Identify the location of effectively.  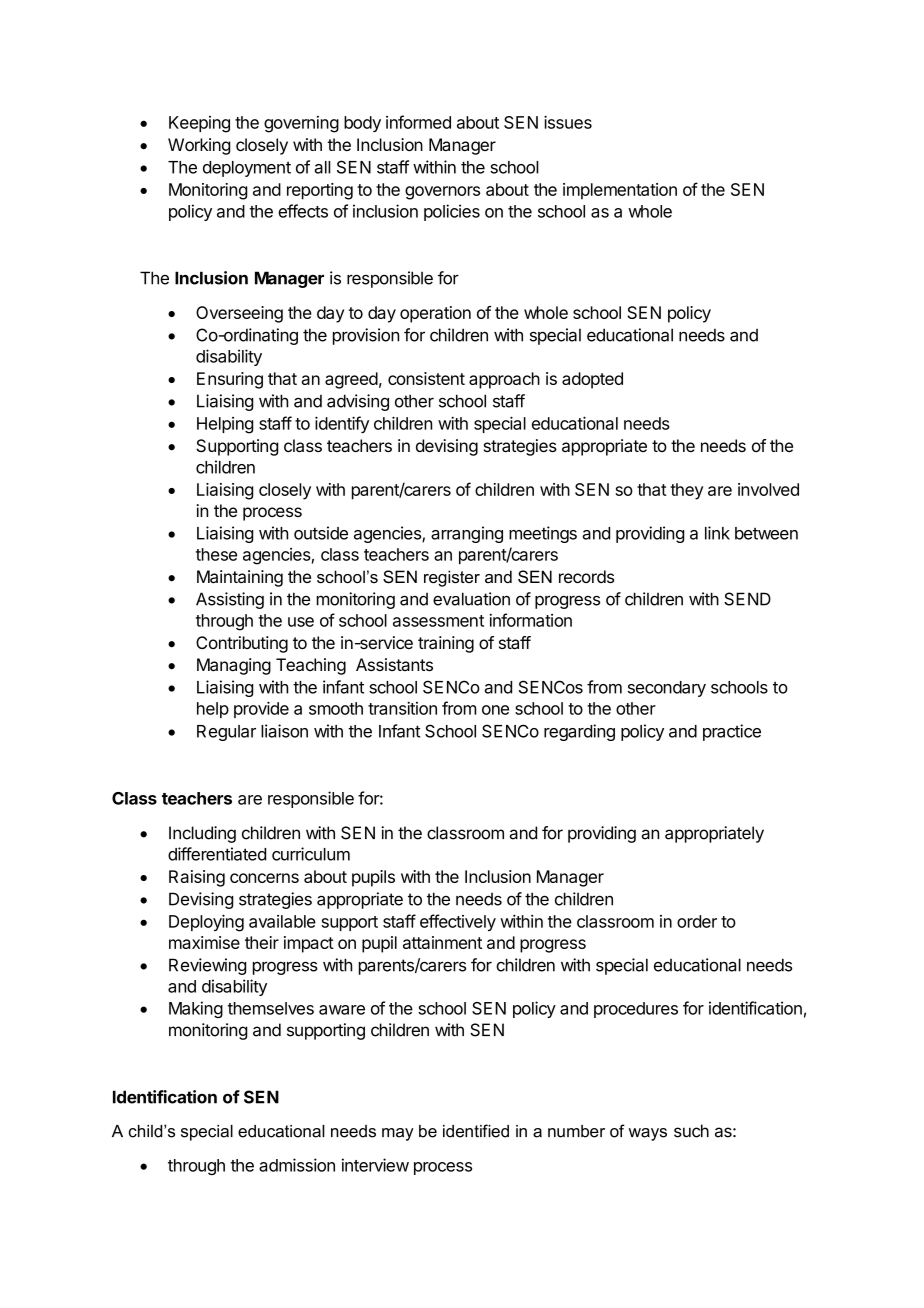
(458, 922).
